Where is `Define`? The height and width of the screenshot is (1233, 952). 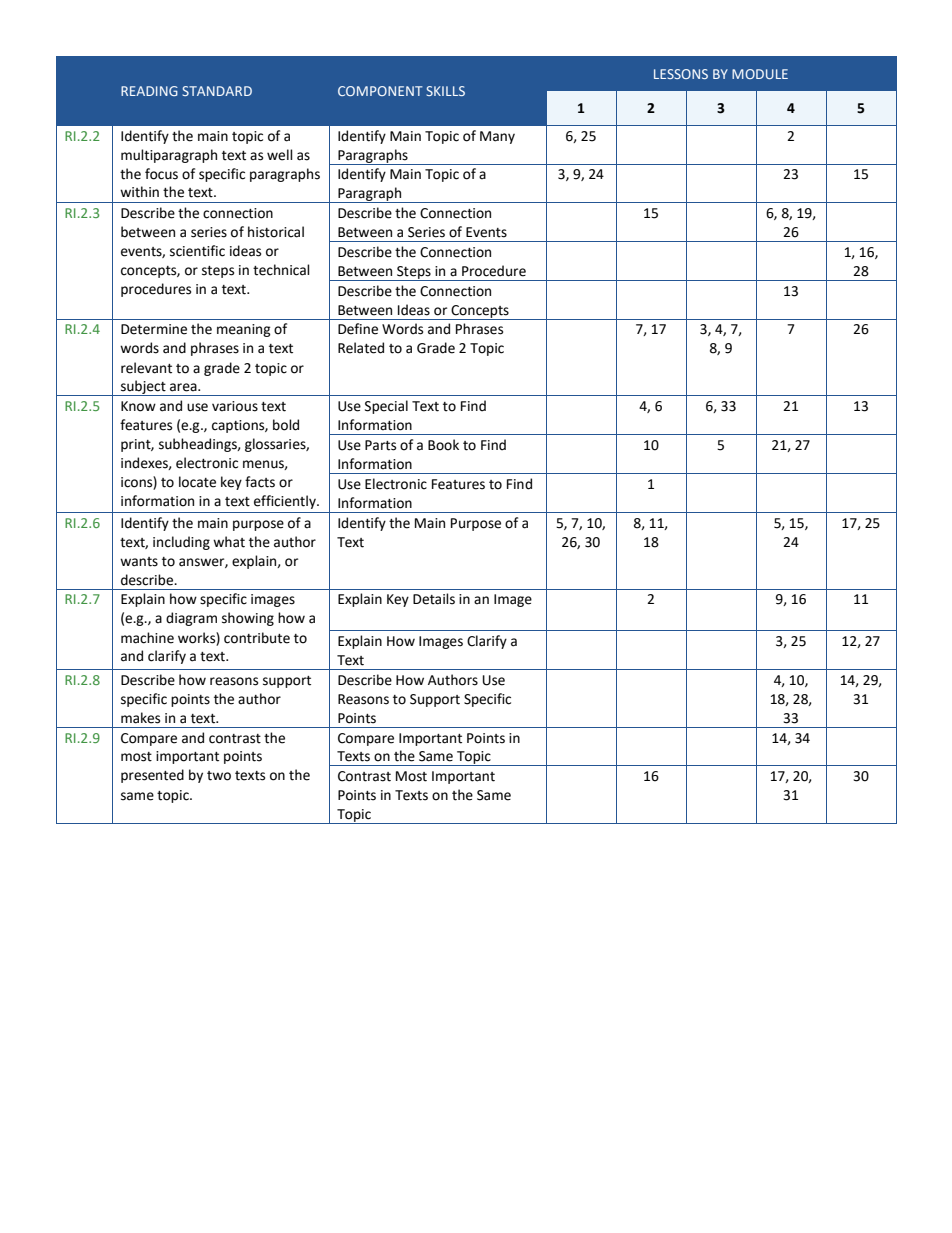 Define is located at coordinates (358, 329).
